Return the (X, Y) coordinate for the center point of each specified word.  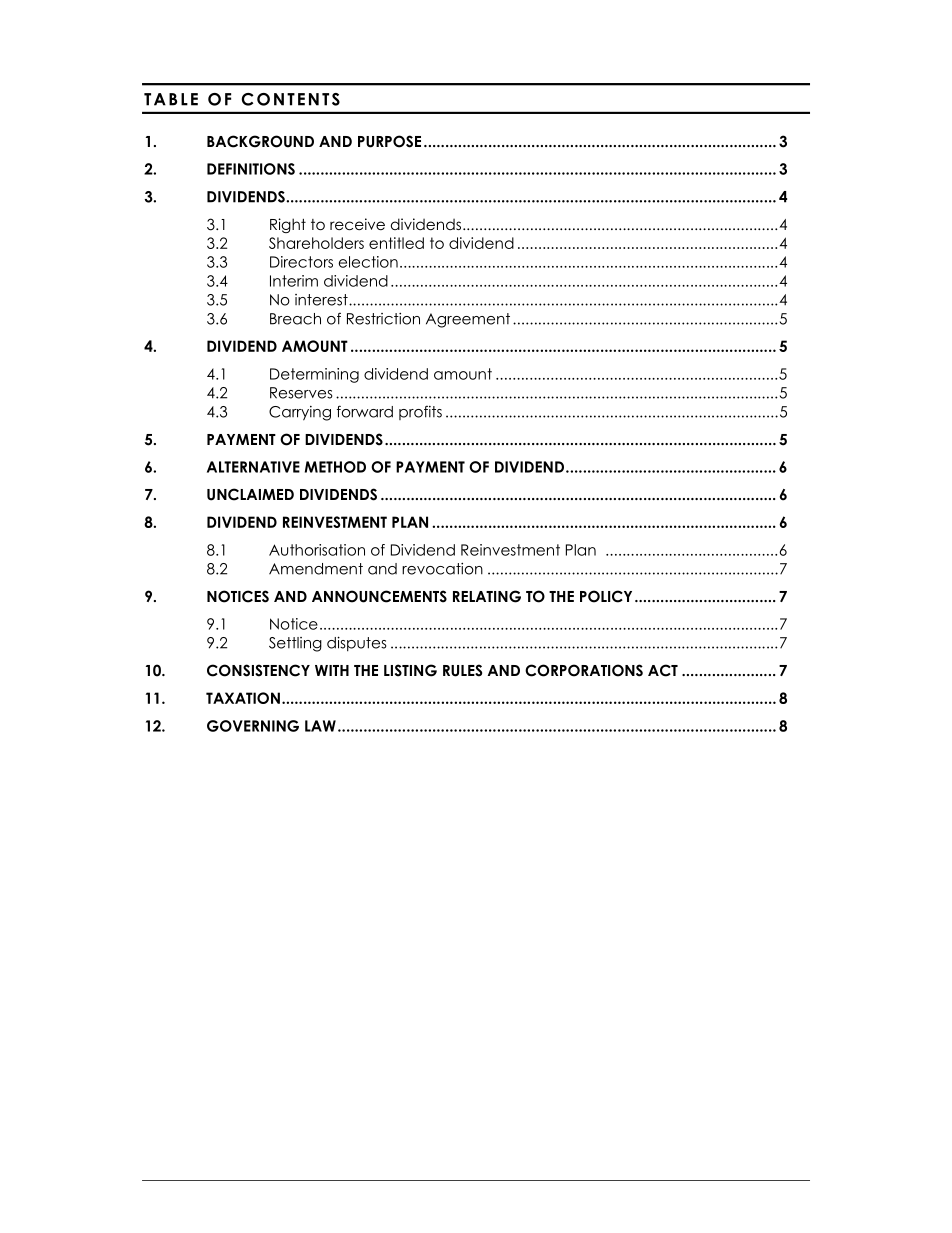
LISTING (410, 670)
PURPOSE (389, 141)
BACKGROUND (260, 141)
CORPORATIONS (584, 670)
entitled (396, 243)
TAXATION (243, 698)
